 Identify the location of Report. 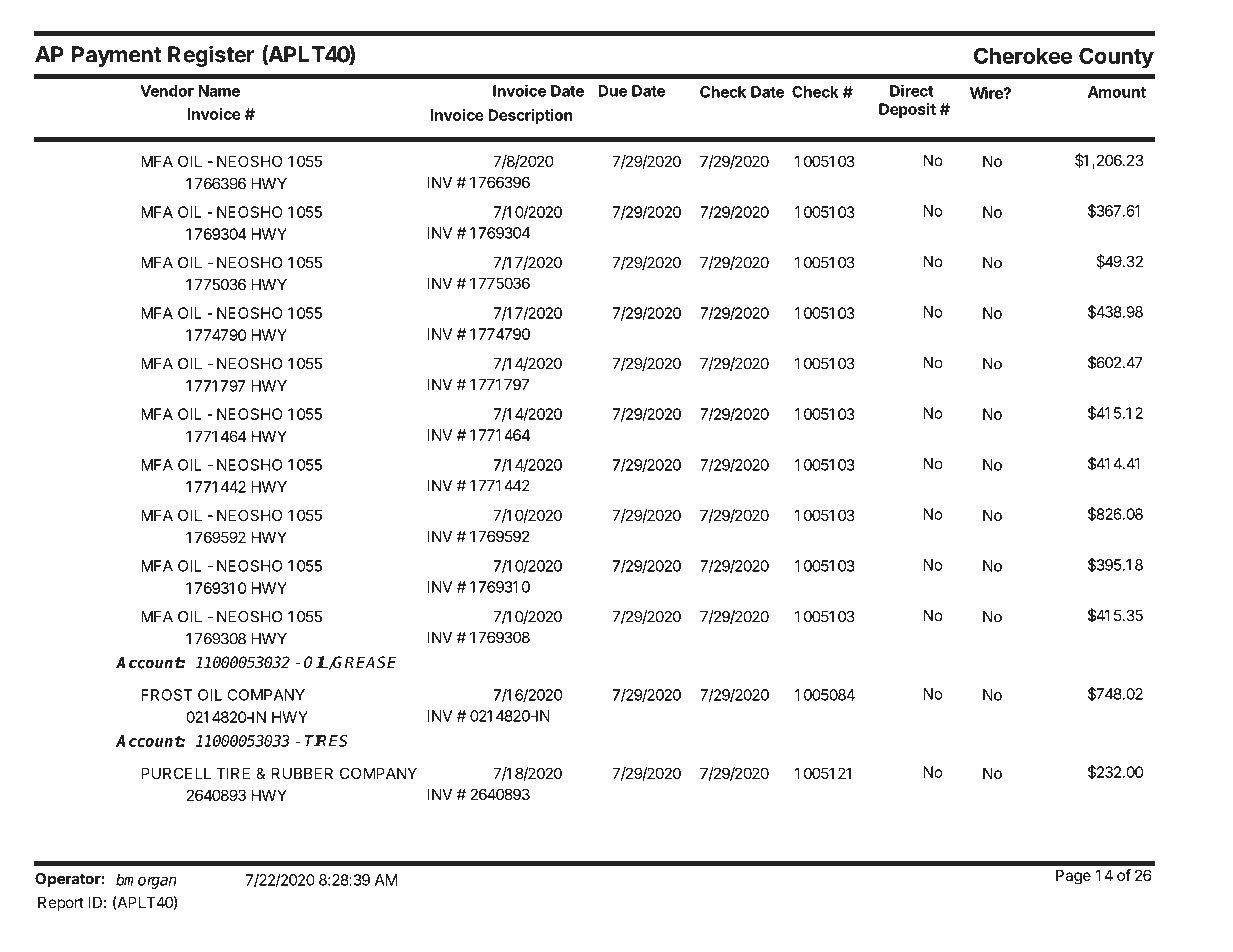
(61, 903).
